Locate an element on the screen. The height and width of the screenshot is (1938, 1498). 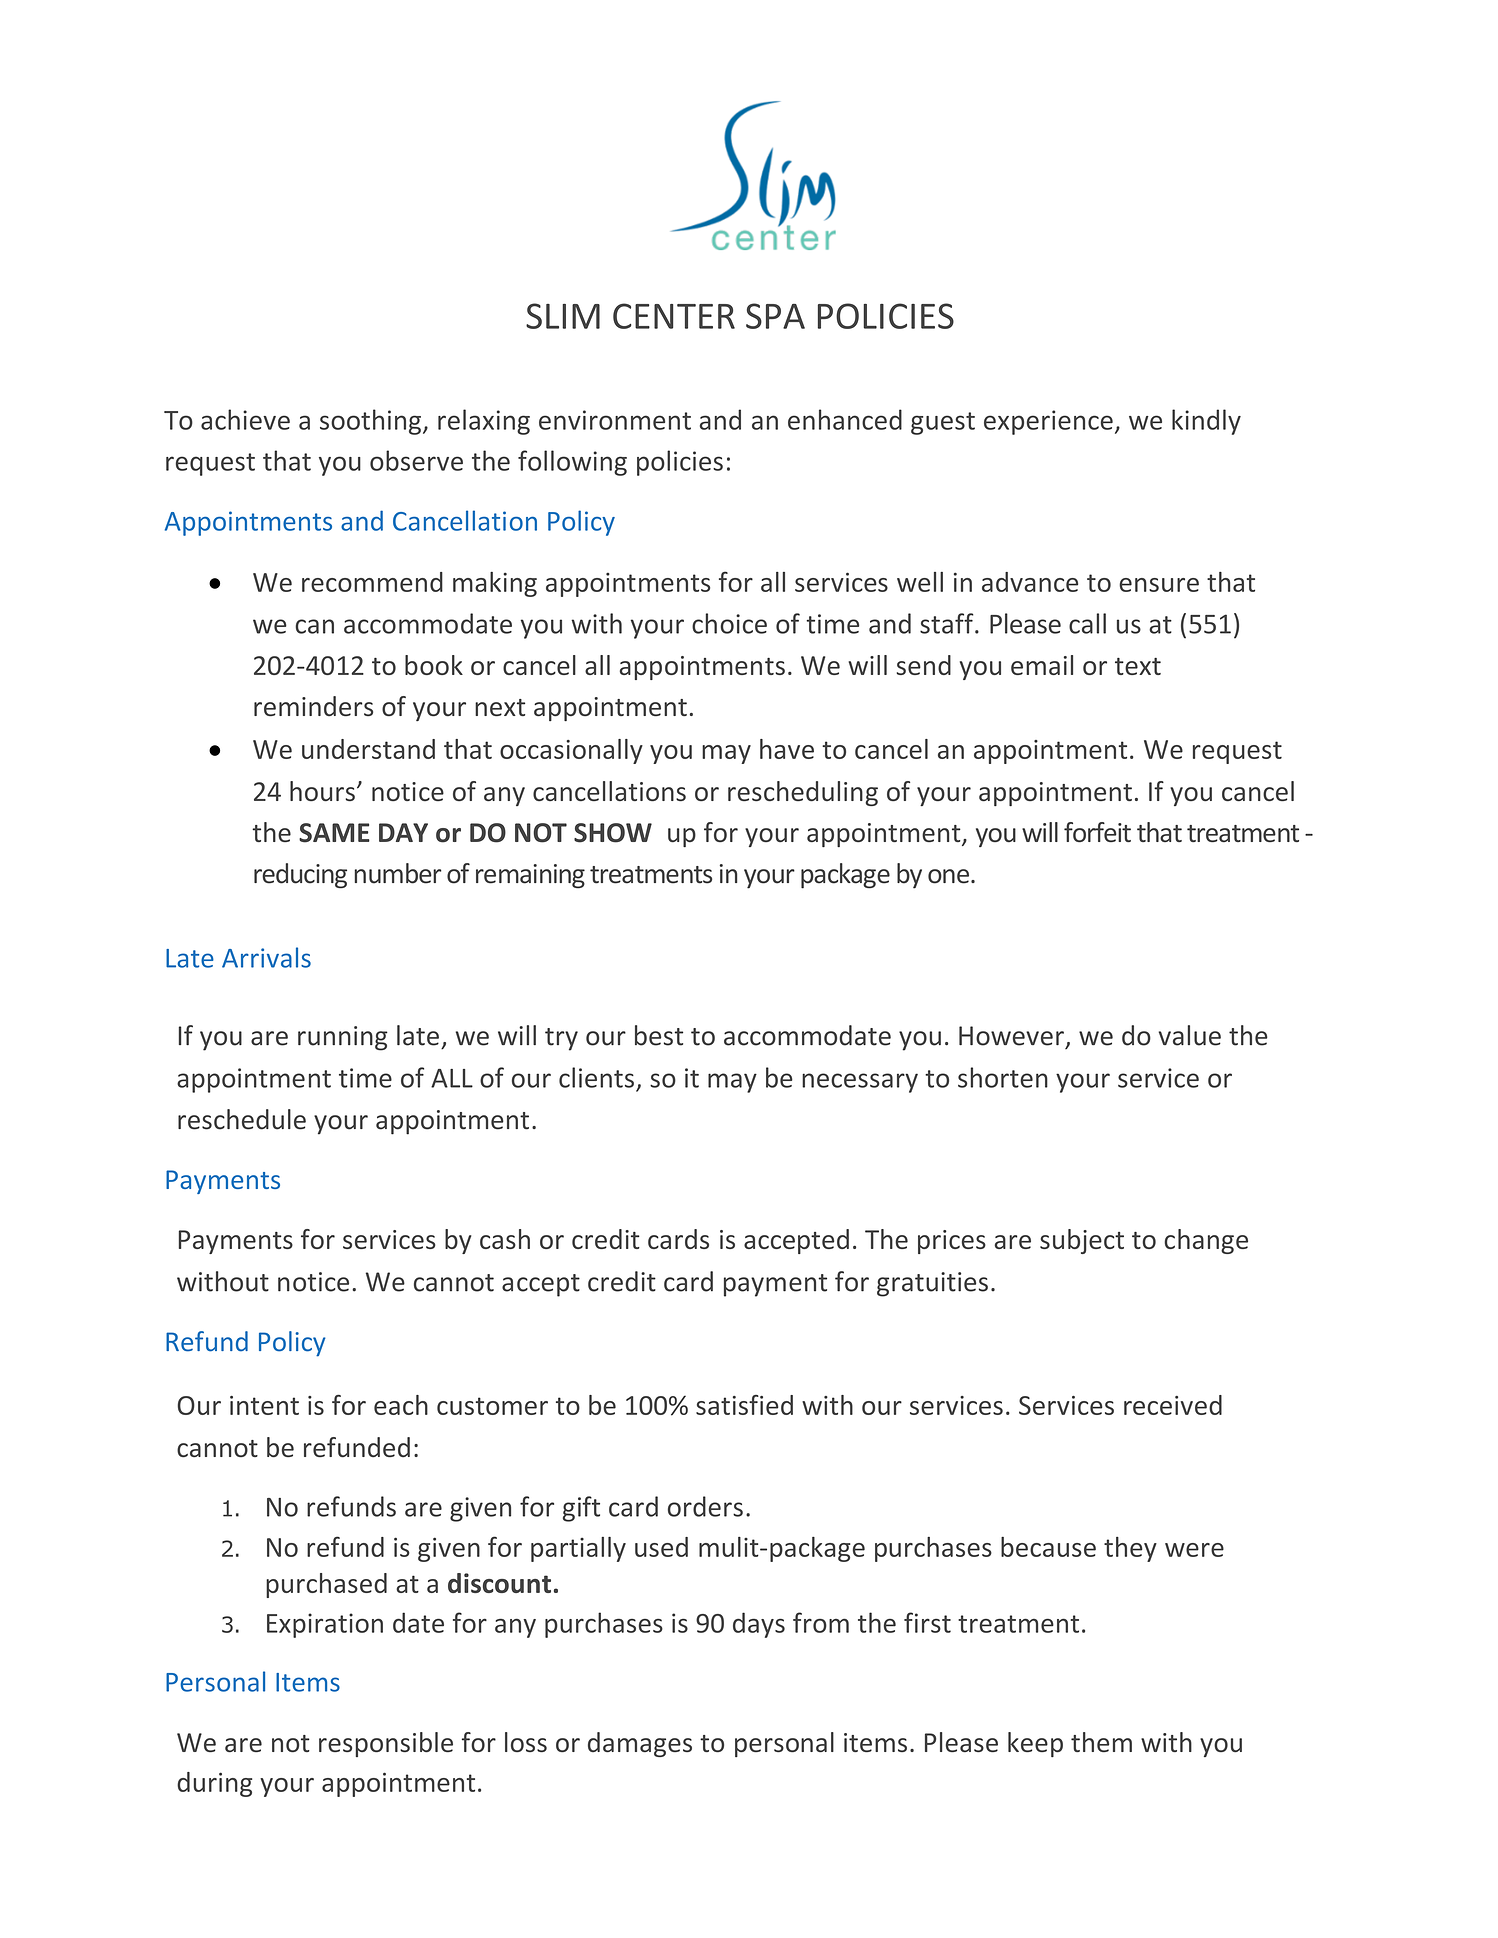
running is located at coordinates (343, 1038).
